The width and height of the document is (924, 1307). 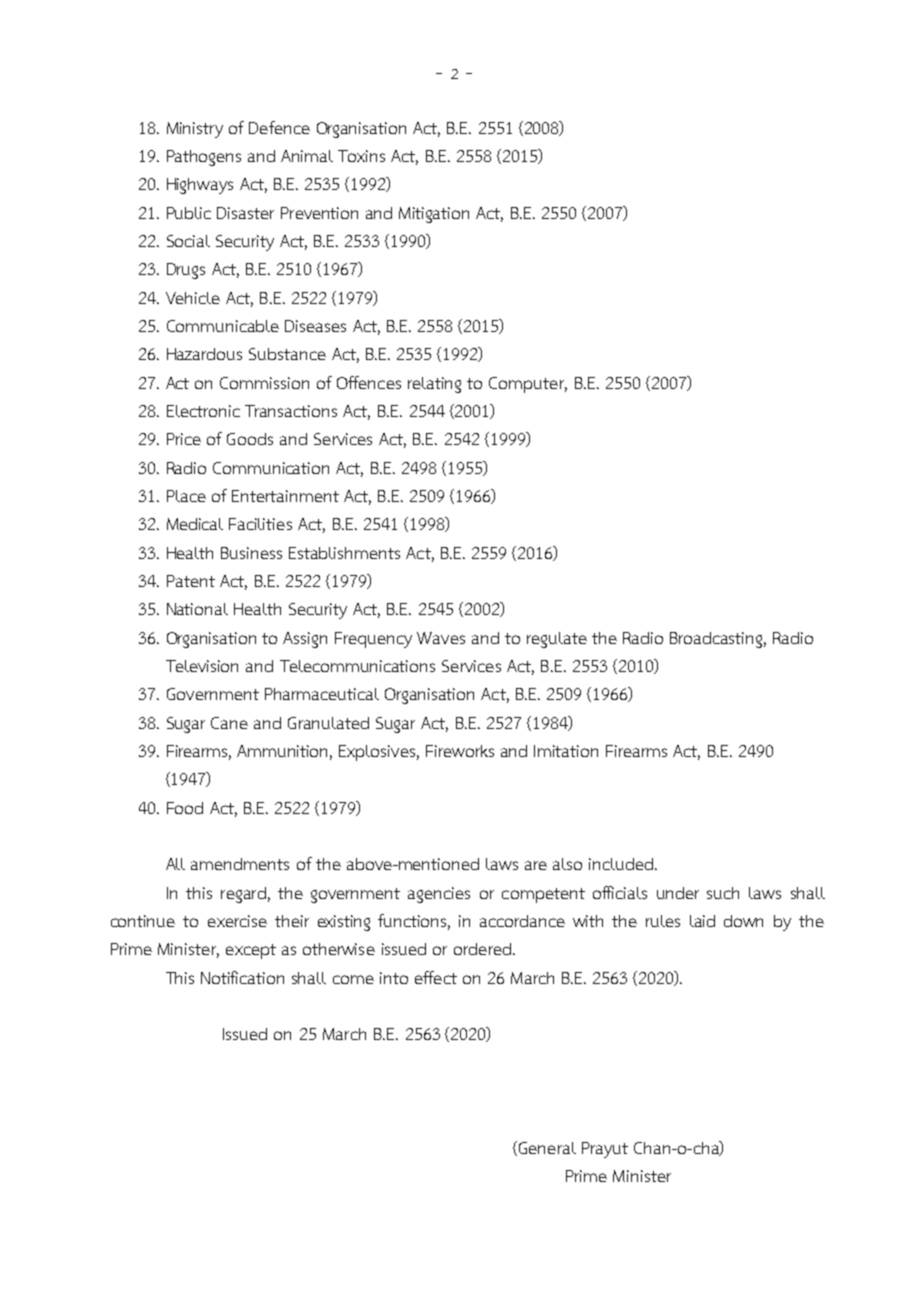 I want to click on under, so click(x=678, y=893).
